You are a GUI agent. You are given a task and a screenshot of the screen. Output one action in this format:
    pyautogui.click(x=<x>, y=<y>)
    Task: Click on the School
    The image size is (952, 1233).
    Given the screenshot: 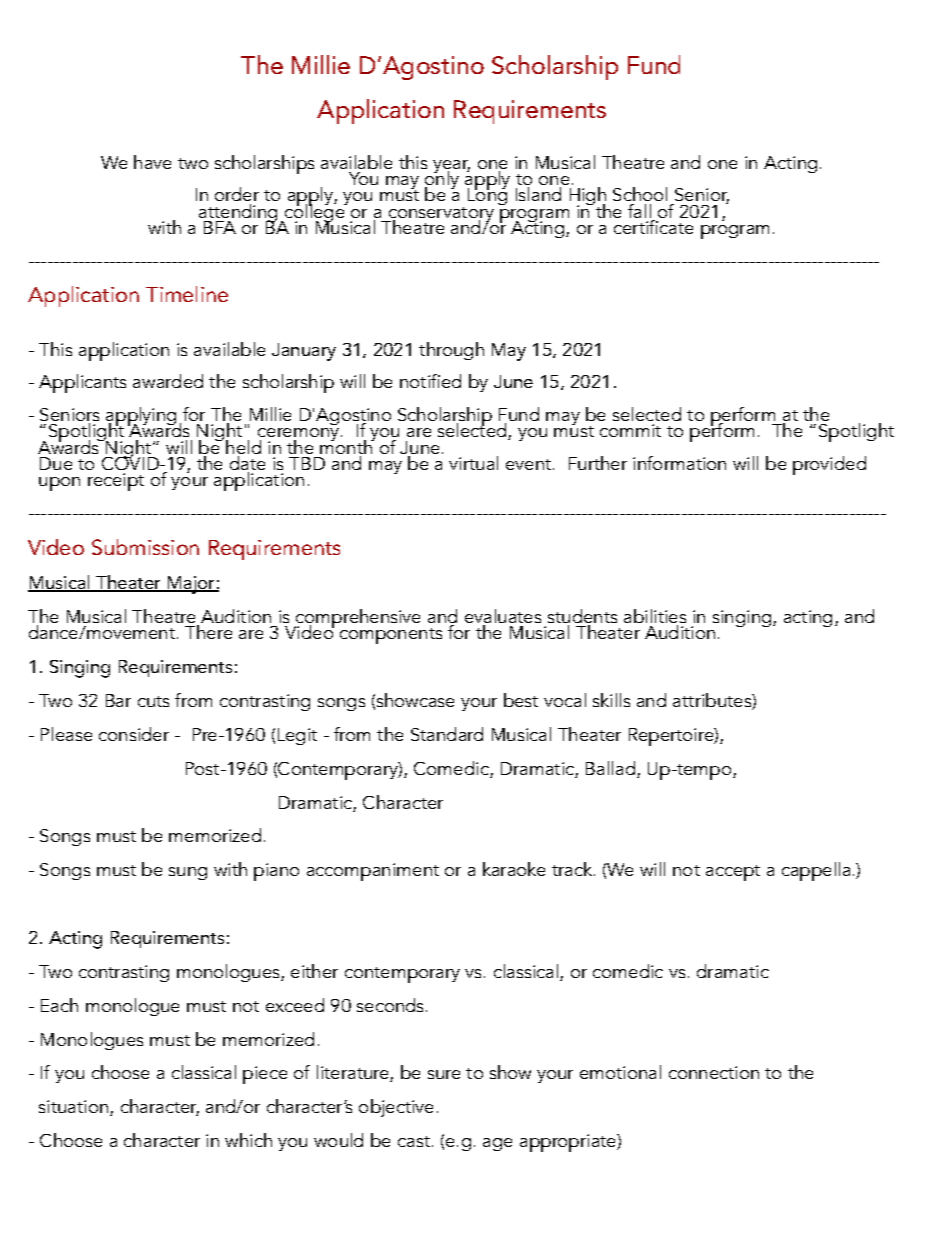 What is the action you would take?
    pyautogui.click(x=640, y=194)
